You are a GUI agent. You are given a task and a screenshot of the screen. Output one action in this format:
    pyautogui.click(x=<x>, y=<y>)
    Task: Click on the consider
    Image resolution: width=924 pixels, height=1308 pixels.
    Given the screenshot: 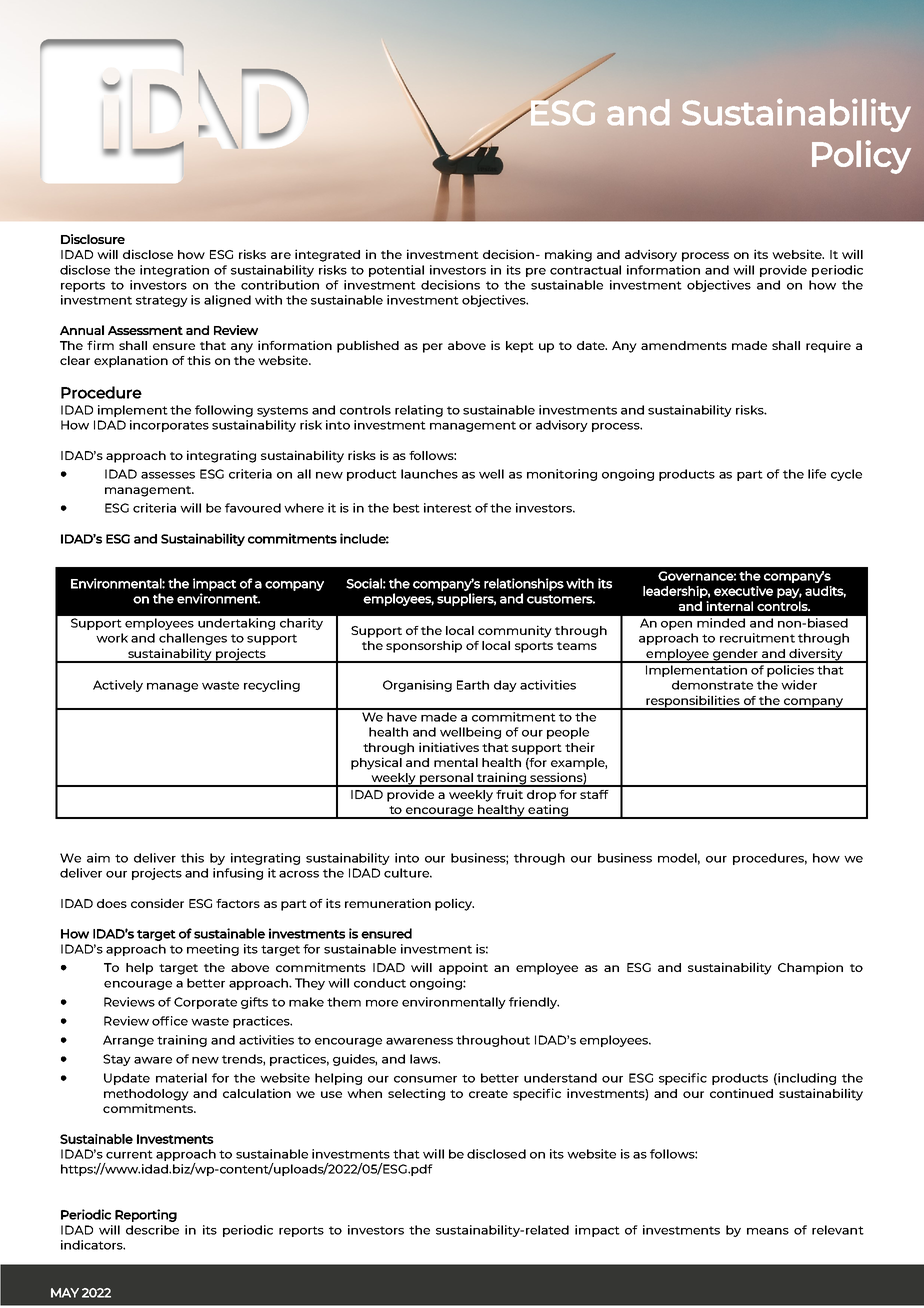 What is the action you would take?
    pyautogui.click(x=157, y=903)
